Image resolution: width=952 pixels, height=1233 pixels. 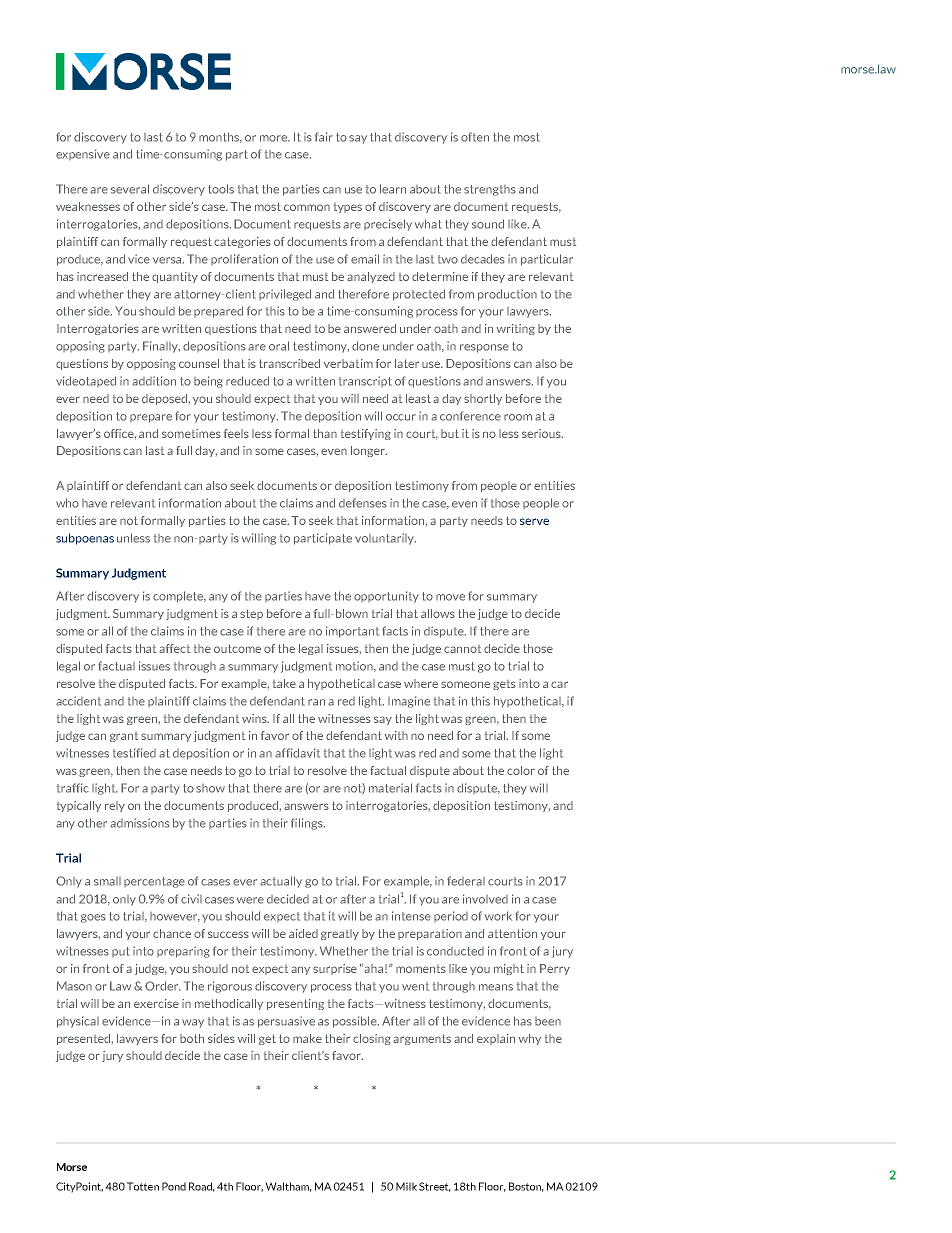 What do you see at coordinates (406, 1186) in the page?
I see `Milk` at bounding box center [406, 1186].
